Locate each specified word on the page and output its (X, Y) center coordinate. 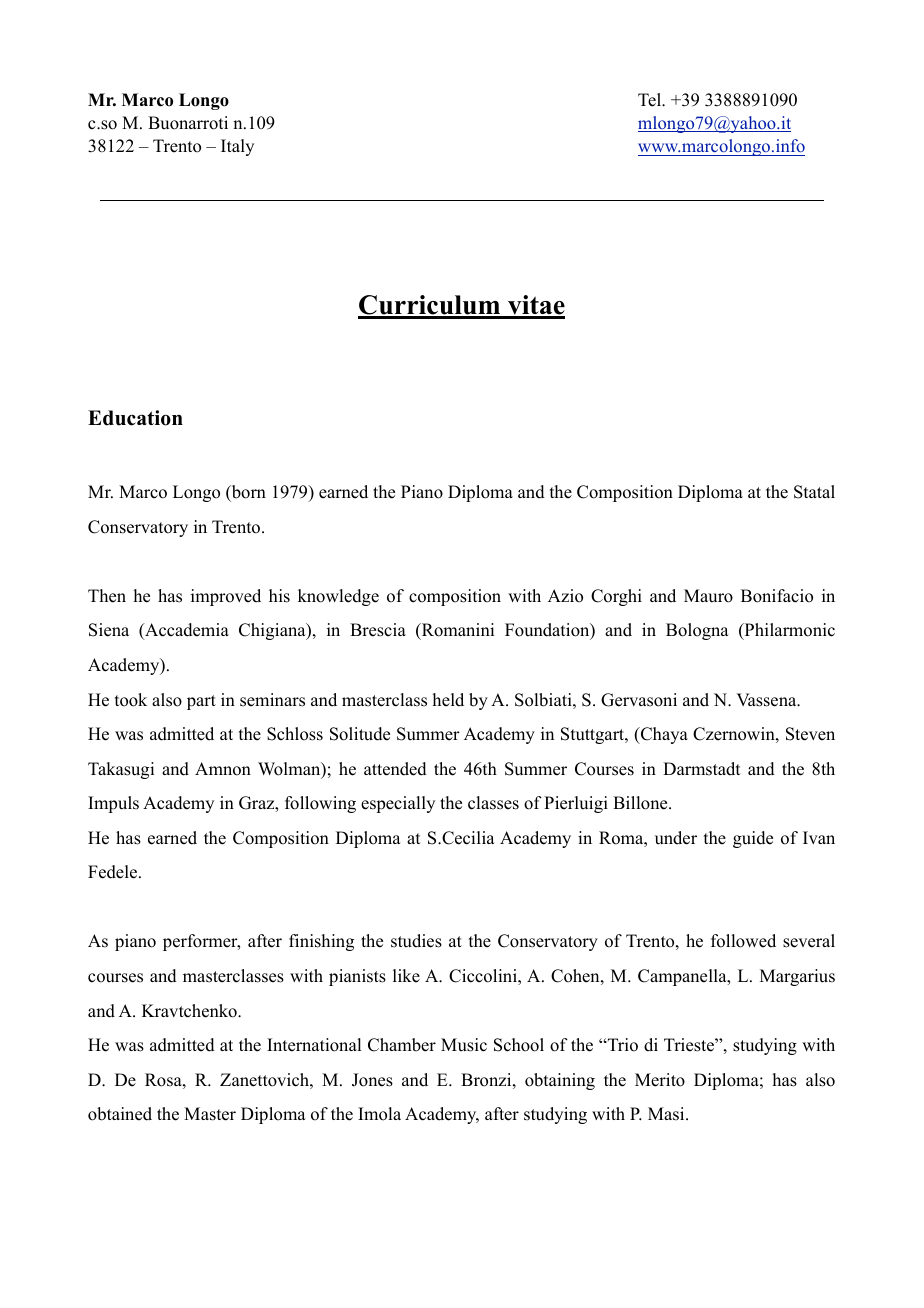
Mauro (708, 596)
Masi (667, 1114)
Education (135, 418)
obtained (120, 1114)
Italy (237, 147)
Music (464, 1045)
